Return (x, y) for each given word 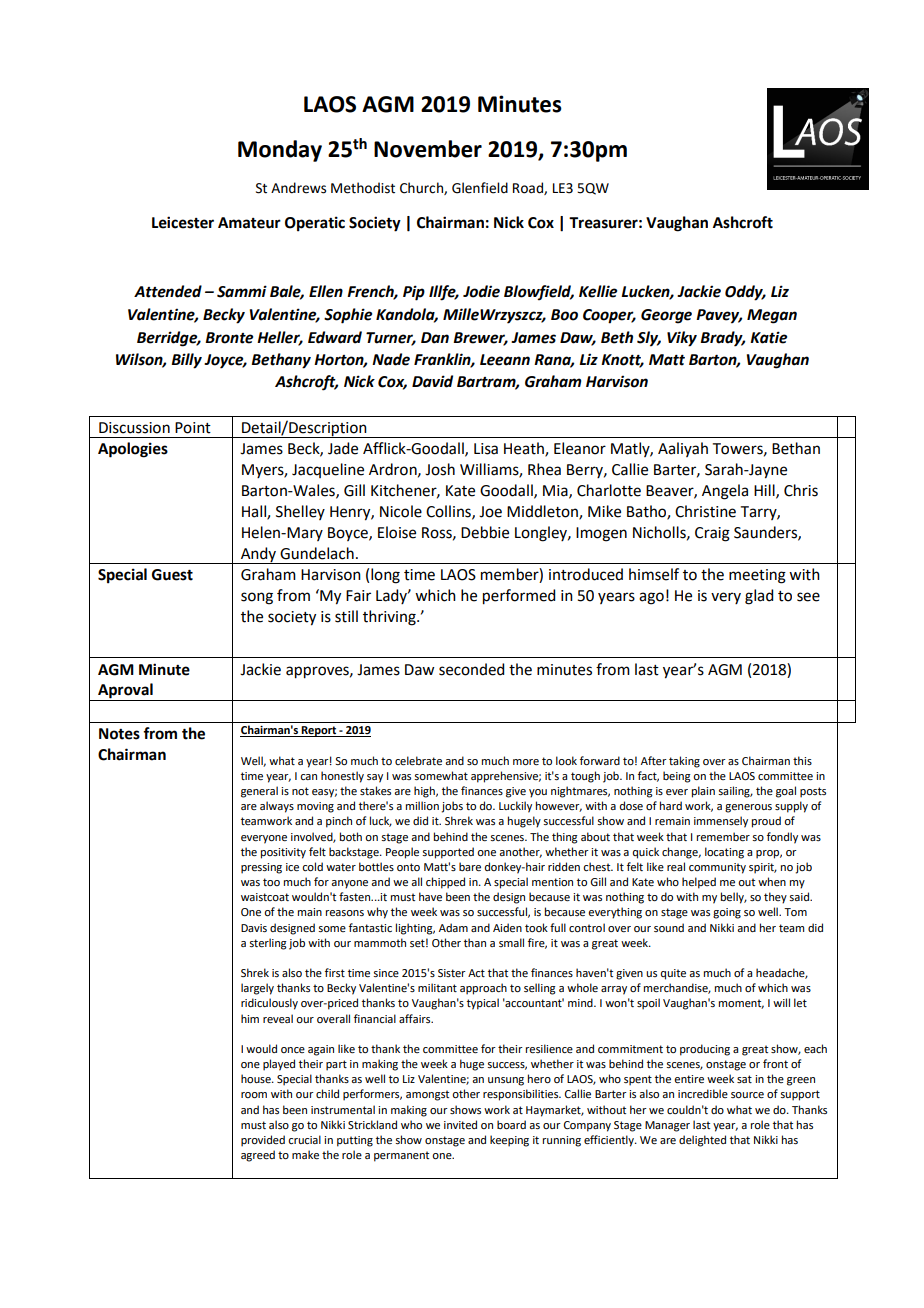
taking (684, 762)
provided (263, 1141)
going (727, 913)
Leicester (183, 222)
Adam (453, 927)
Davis (254, 928)
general (259, 792)
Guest (172, 575)
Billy (186, 361)
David (432, 381)
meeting (757, 576)
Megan (772, 316)
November (428, 149)
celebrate (418, 760)
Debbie (485, 532)
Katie (768, 337)
